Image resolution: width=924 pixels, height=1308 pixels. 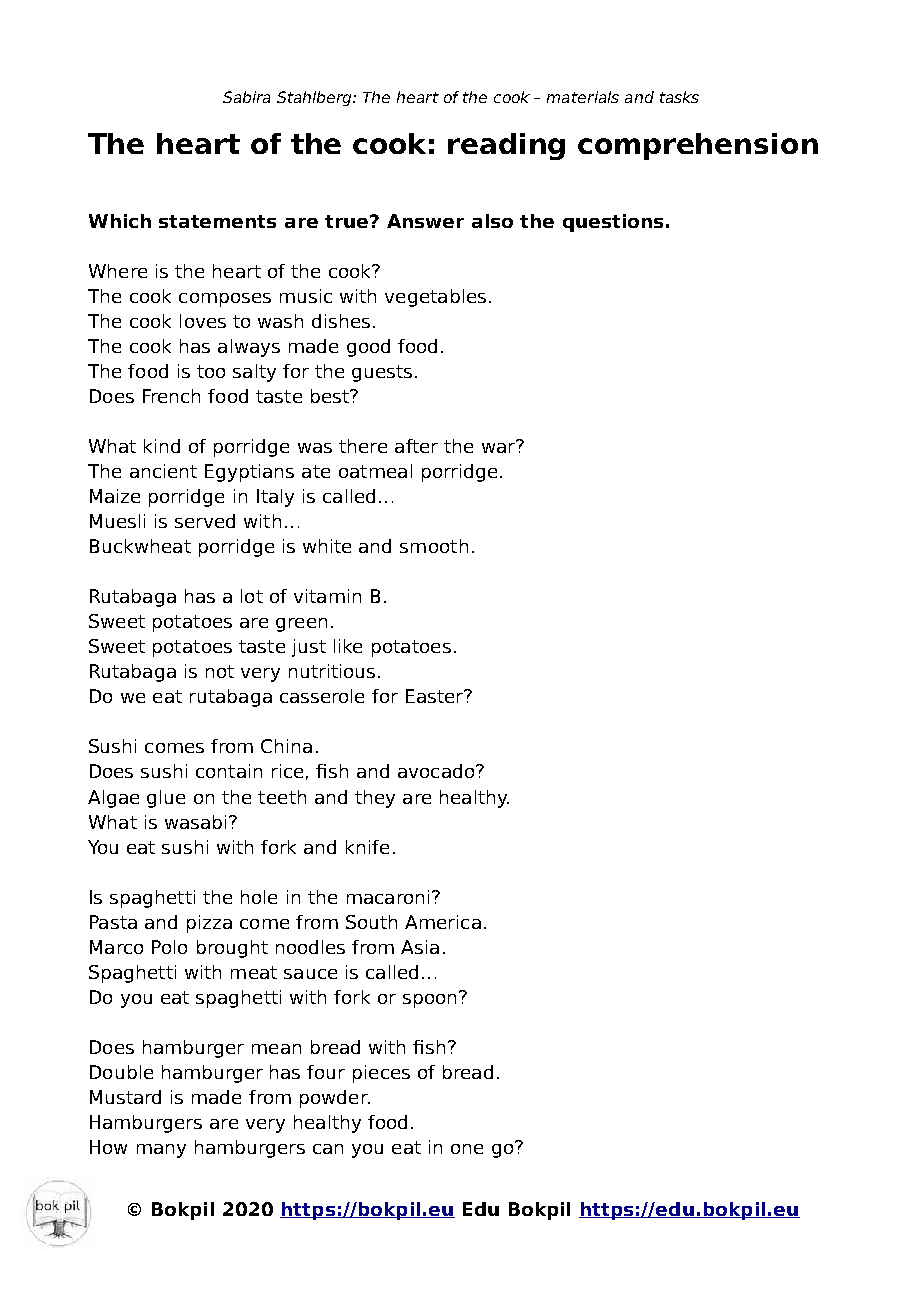 I want to click on materials, so click(x=583, y=97).
